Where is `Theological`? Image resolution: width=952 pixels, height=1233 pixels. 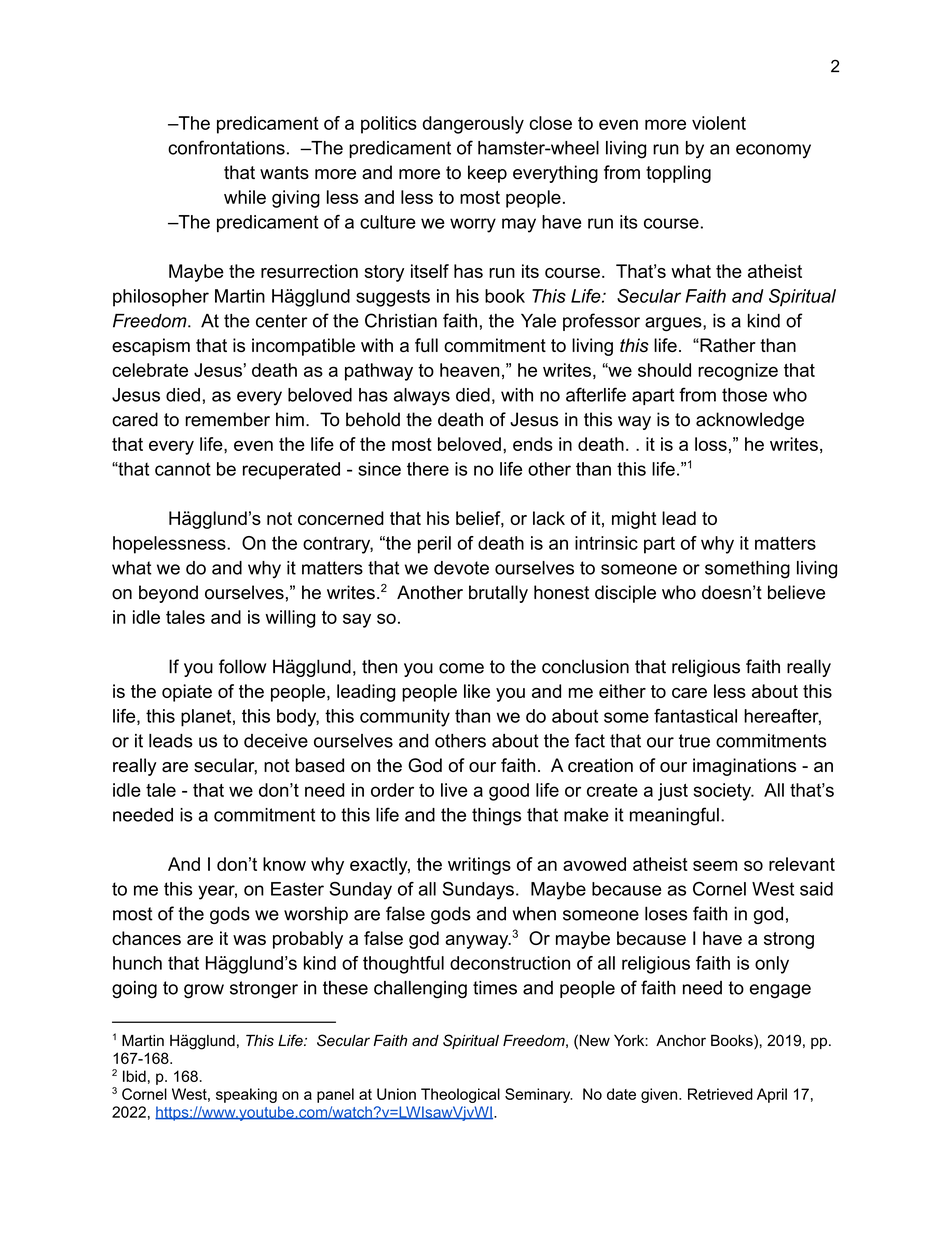
Theological is located at coordinates (460, 1095).
